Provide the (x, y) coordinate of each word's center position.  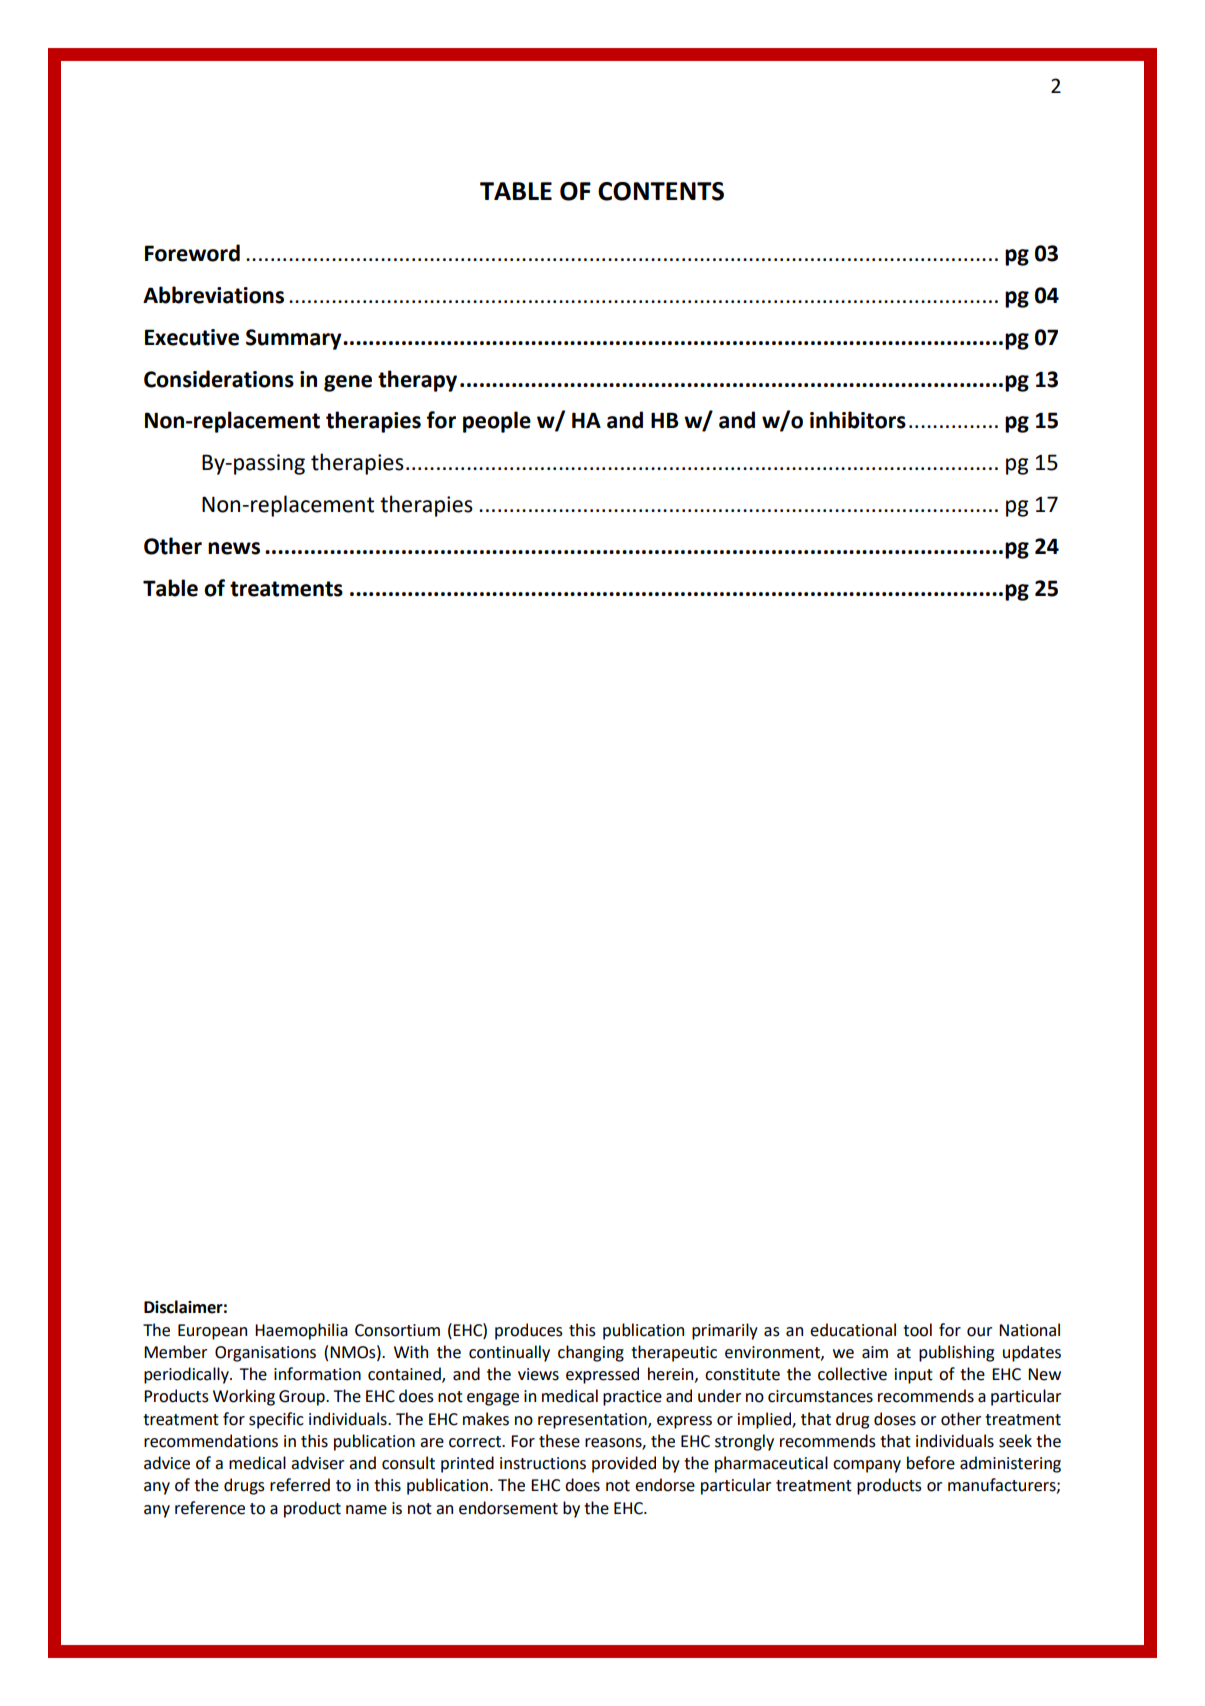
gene (348, 383)
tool (917, 1330)
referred (300, 1485)
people (497, 422)
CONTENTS (661, 191)
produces (529, 1331)
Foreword (192, 253)
